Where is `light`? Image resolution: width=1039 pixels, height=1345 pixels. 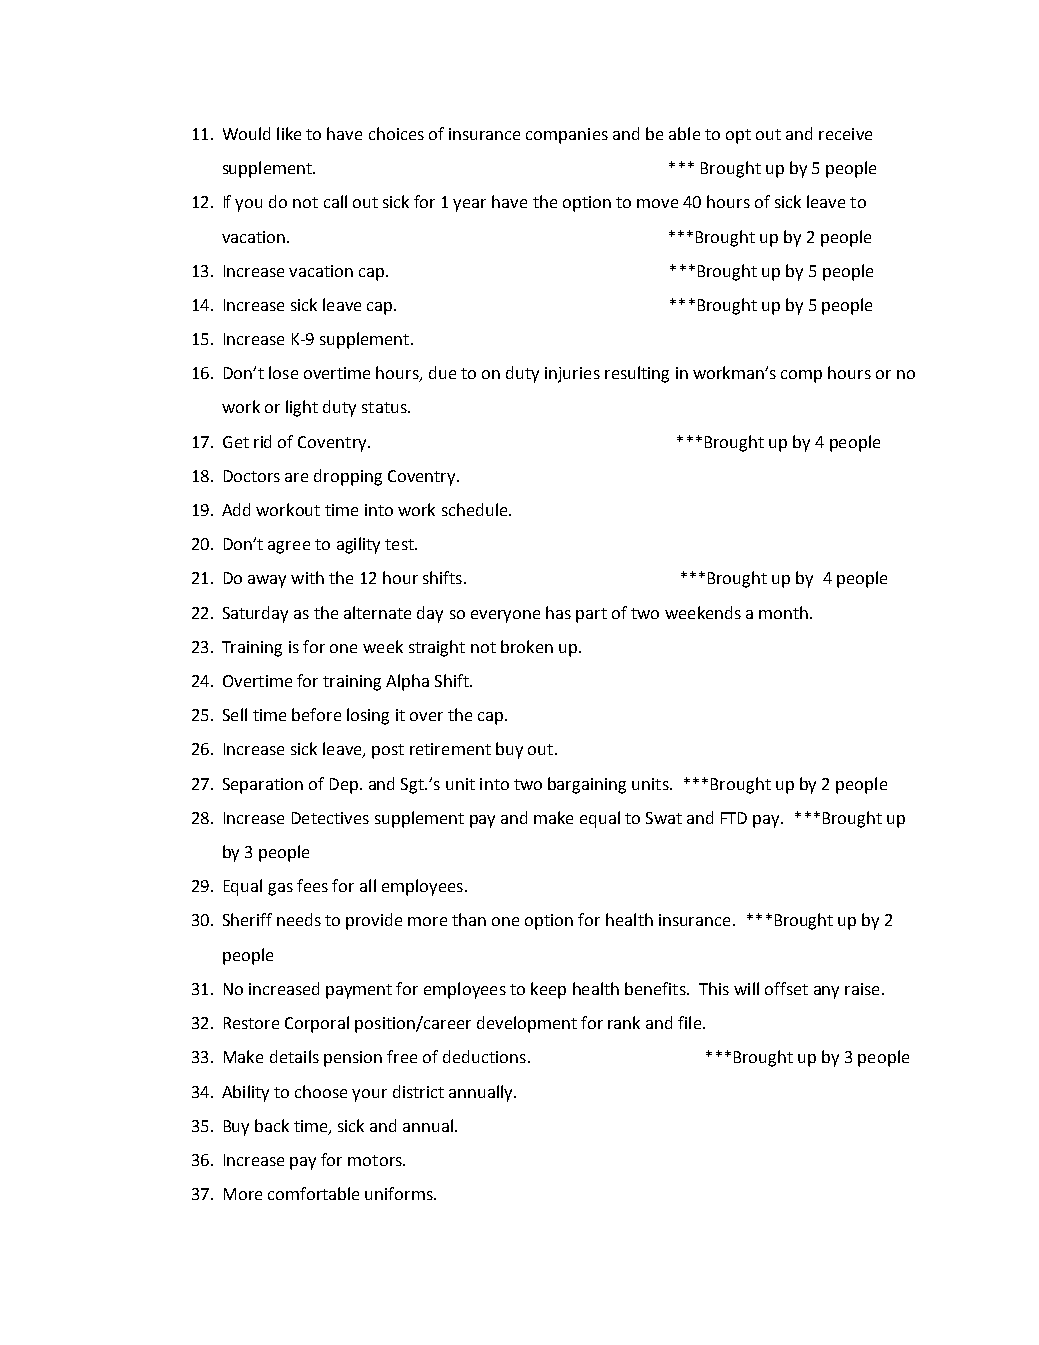 light is located at coordinates (302, 408).
